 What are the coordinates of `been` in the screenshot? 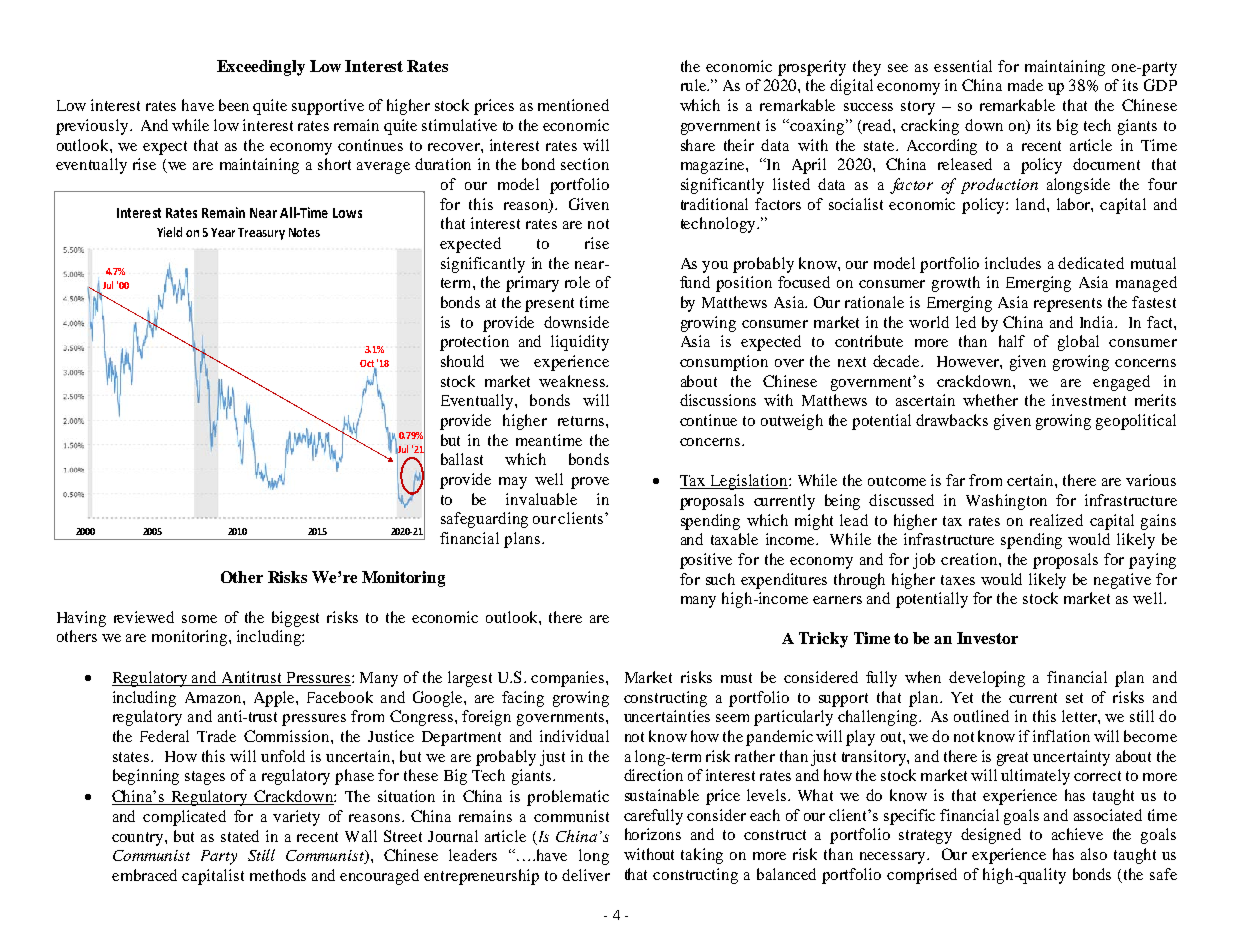 It's located at (234, 105).
